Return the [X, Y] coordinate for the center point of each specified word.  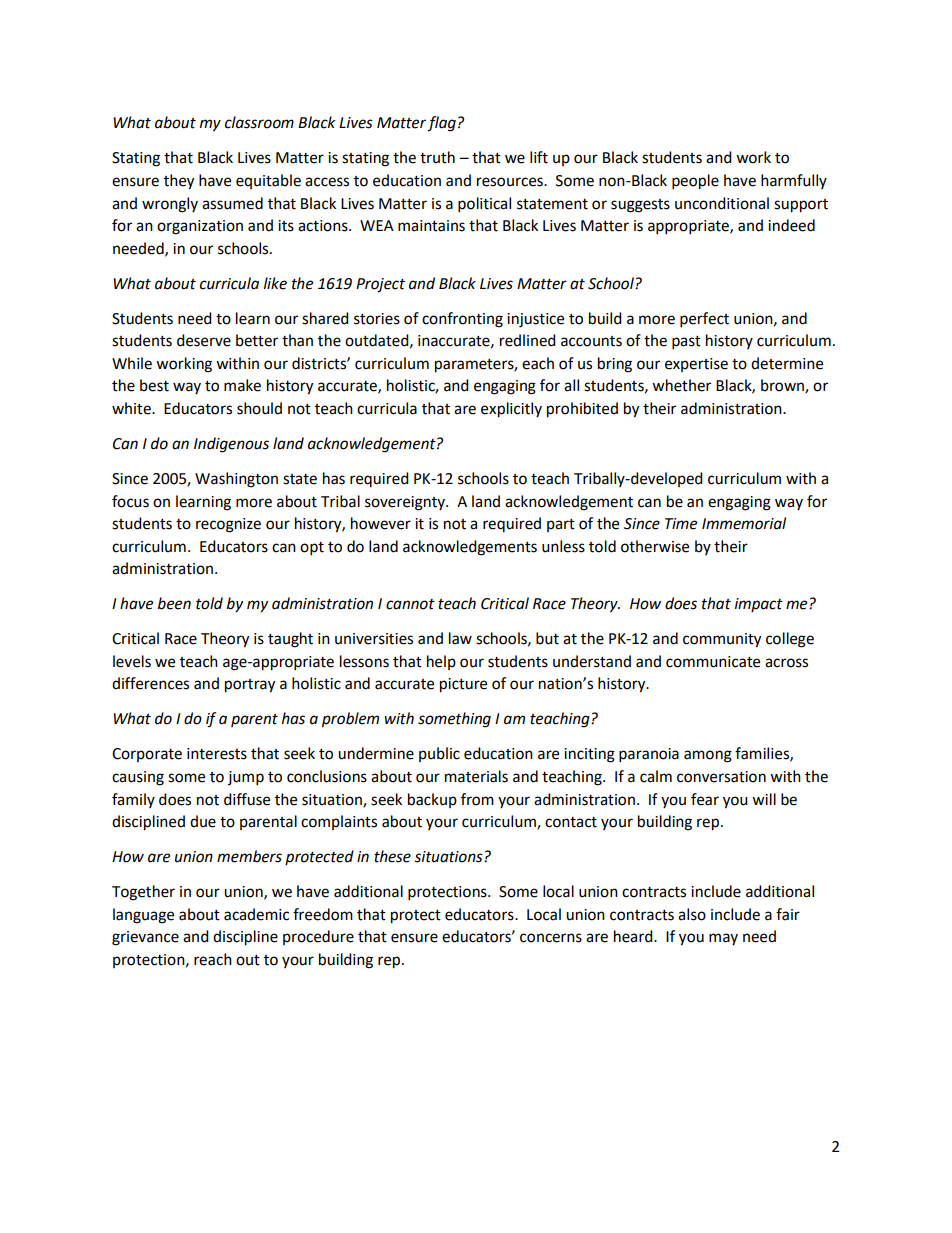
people [695, 182]
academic [256, 914]
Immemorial [744, 523]
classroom [259, 122]
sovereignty [406, 503]
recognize [228, 525]
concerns [551, 938]
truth [437, 157]
